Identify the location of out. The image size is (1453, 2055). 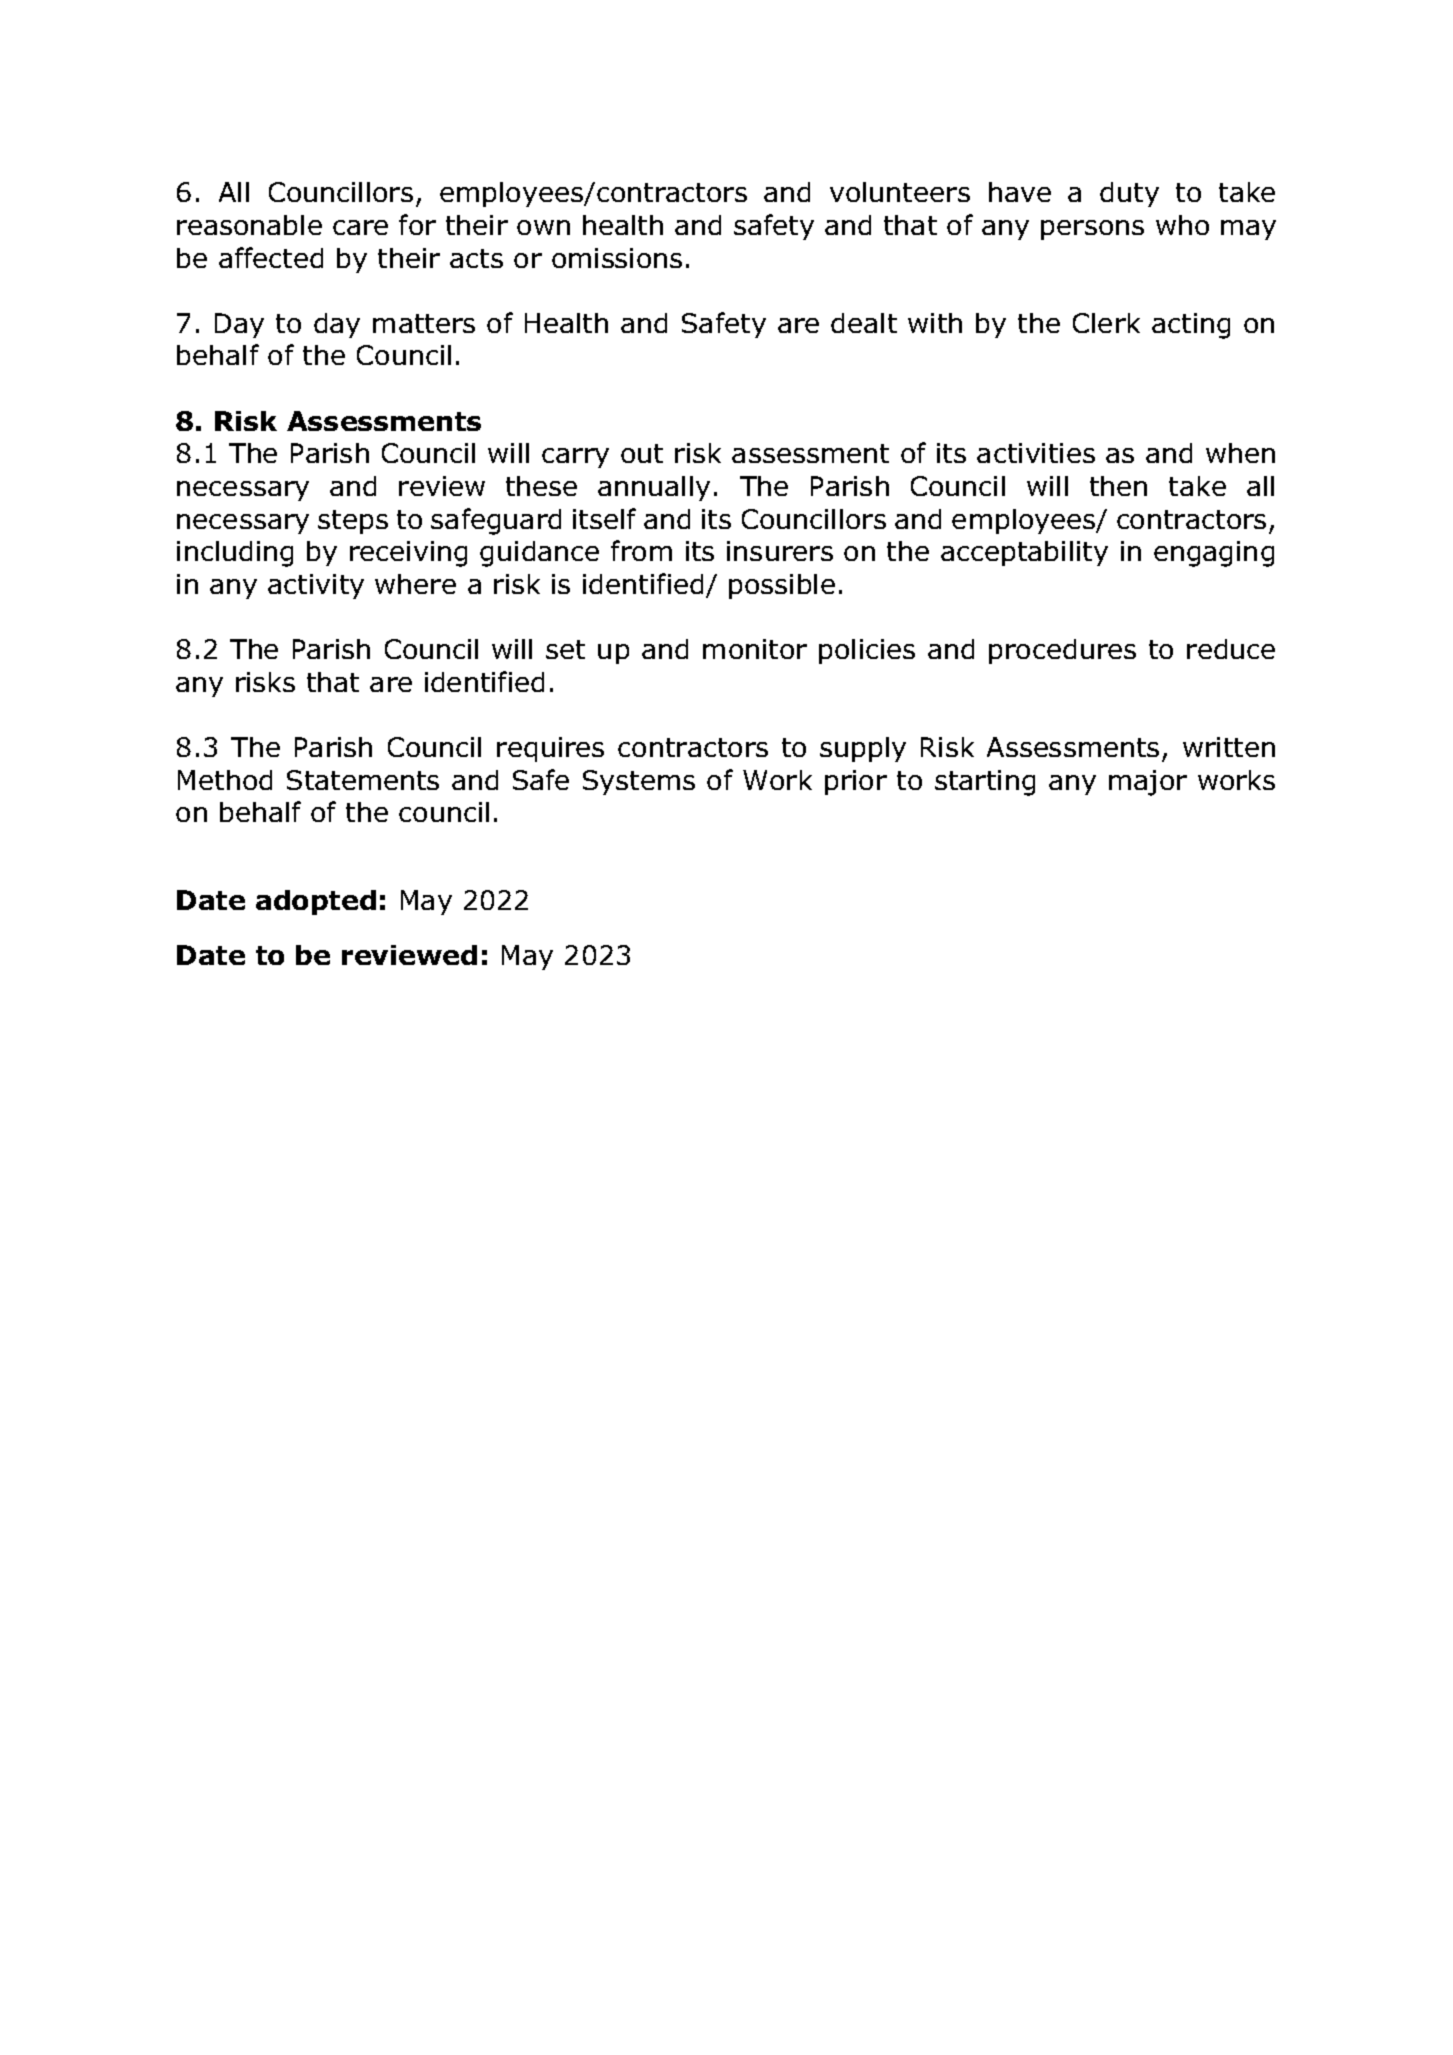
(642, 453).
